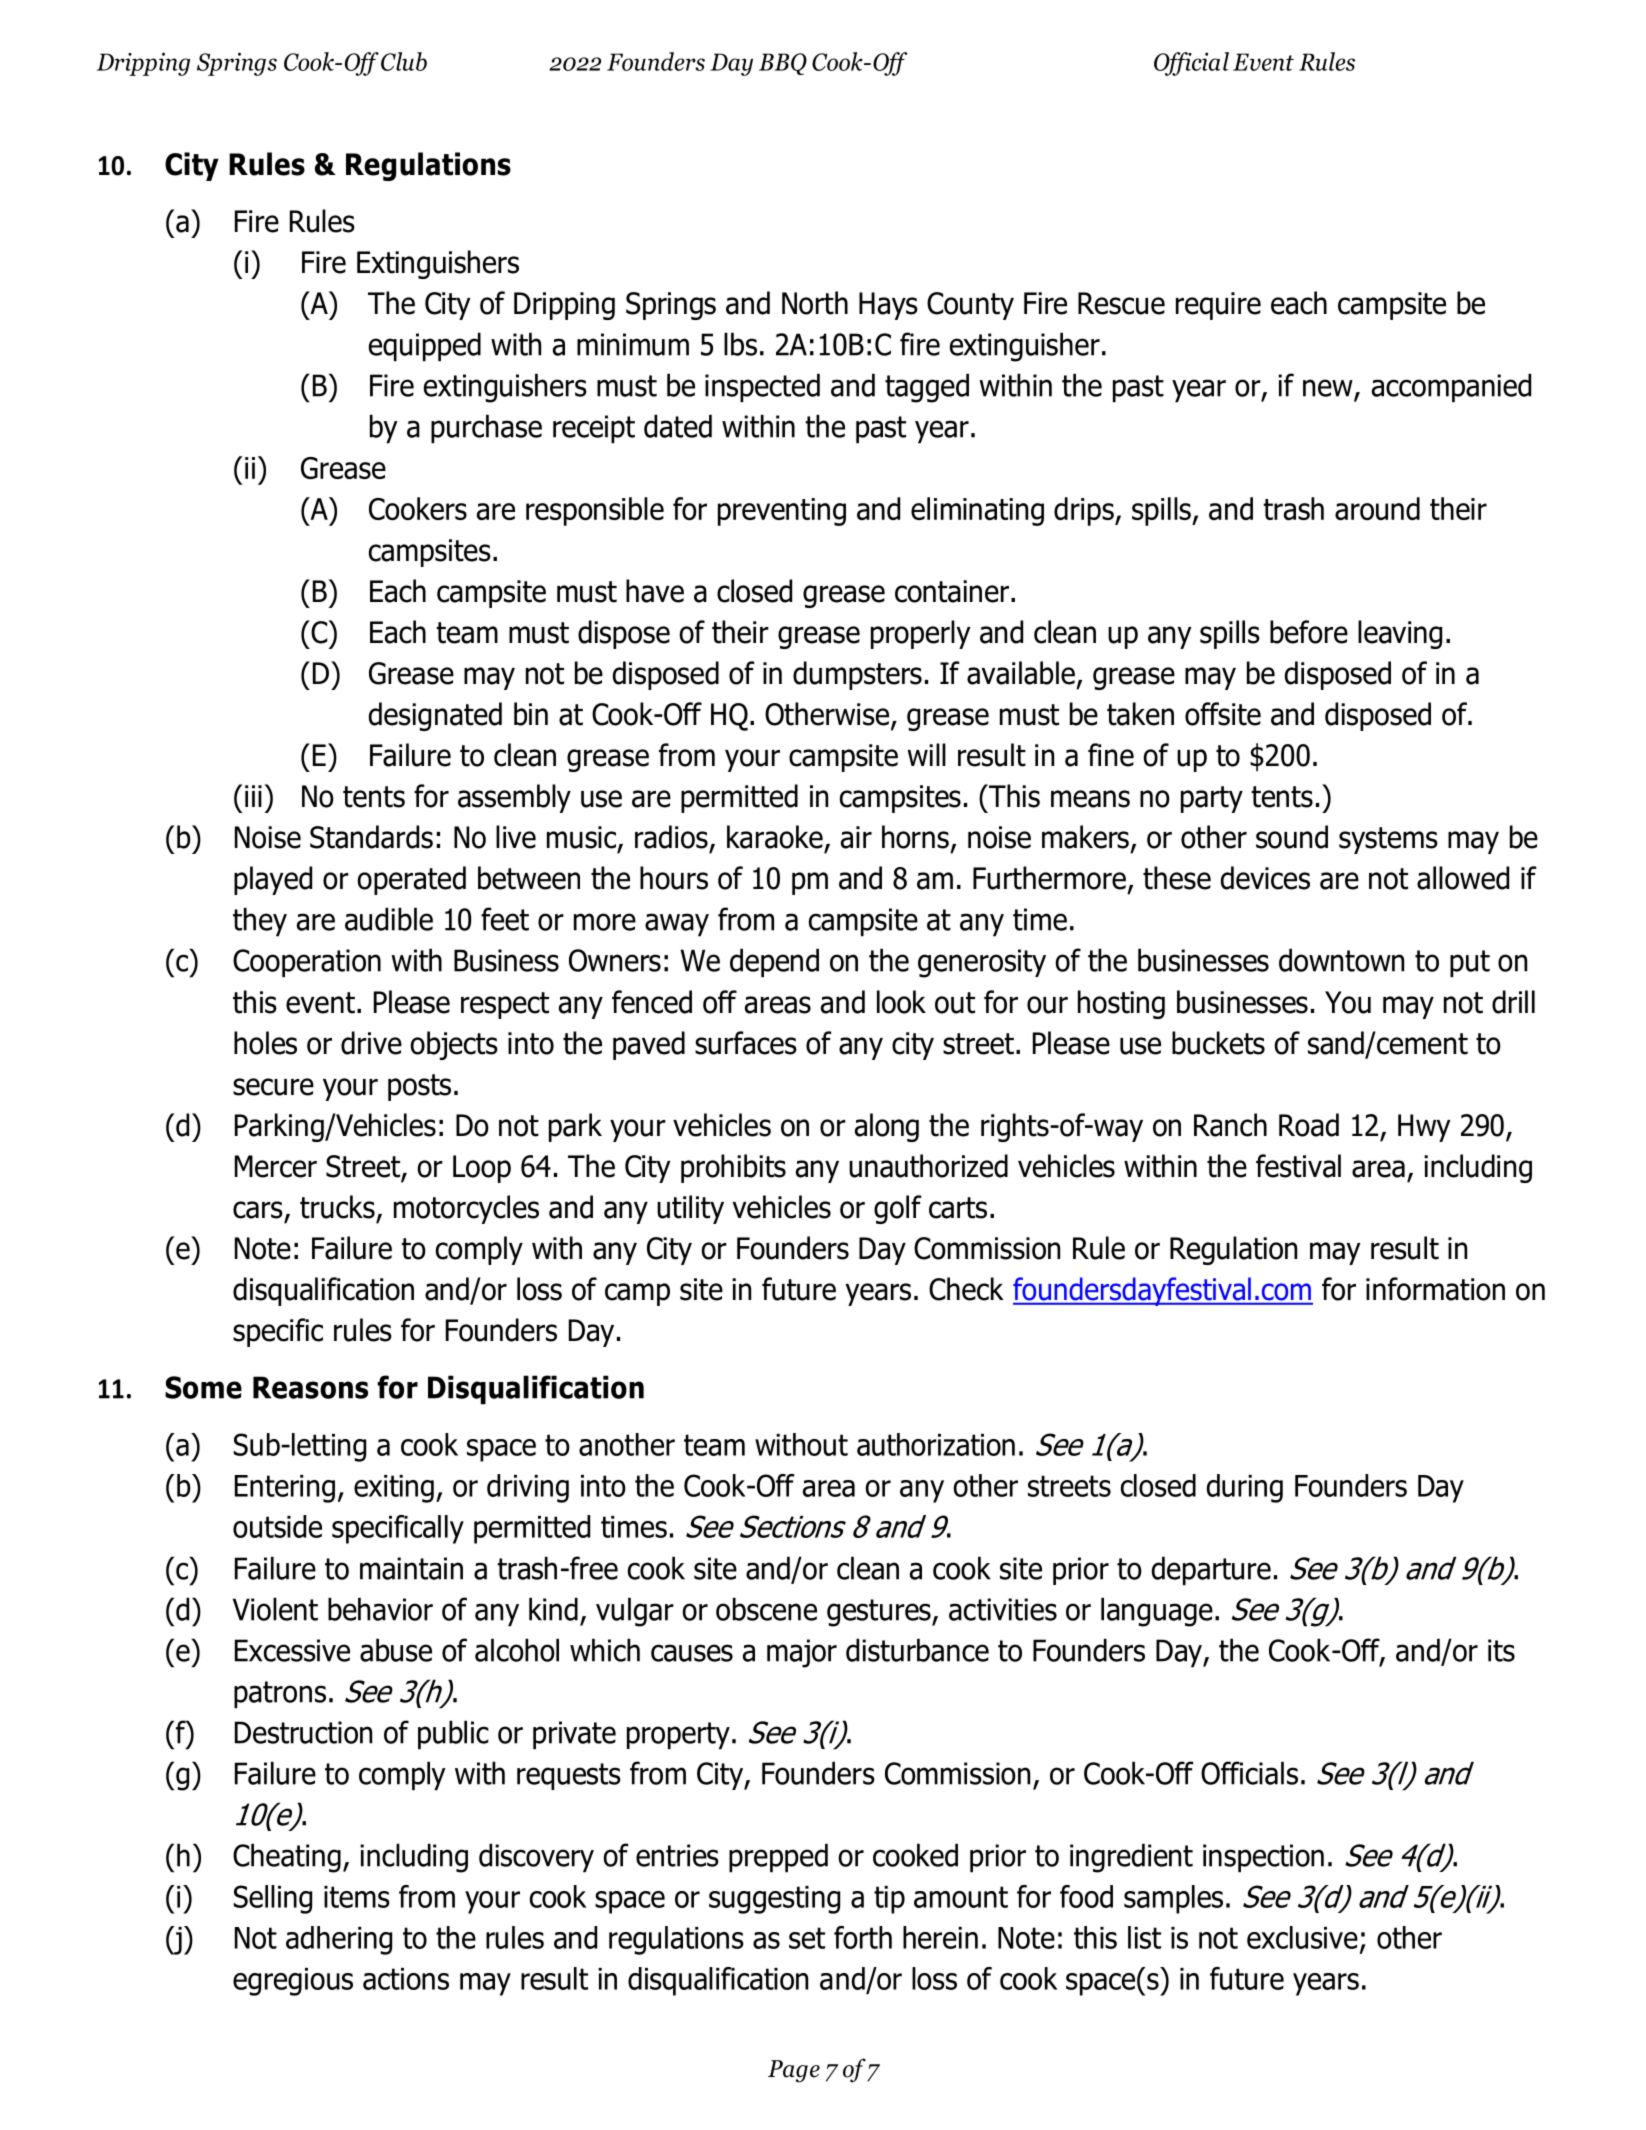 The height and width of the image is (2130, 1646). What do you see at coordinates (1218, 306) in the image?
I see `require` at bounding box center [1218, 306].
